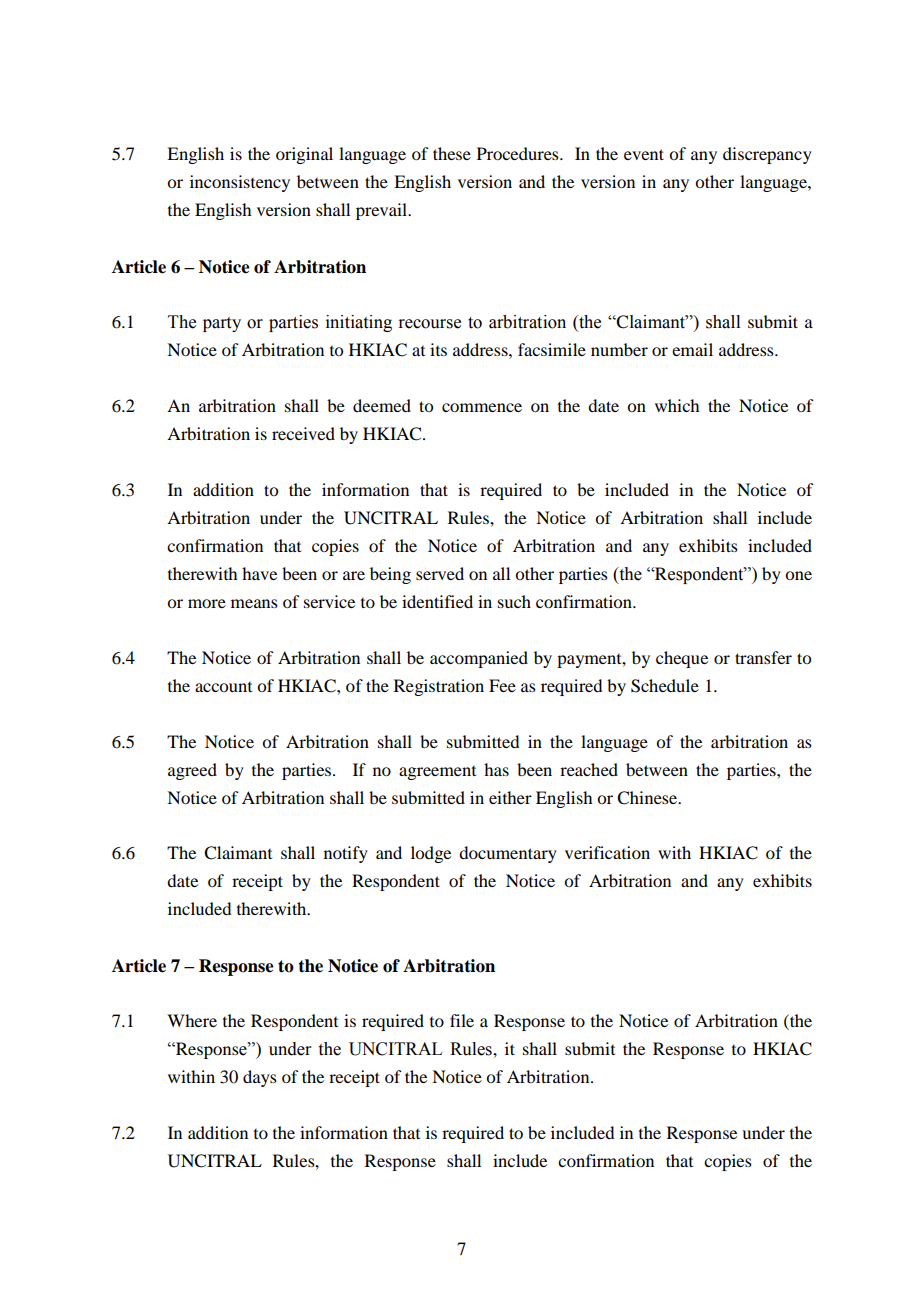 The height and width of the document is (1308, 924). I want to click on one, so click(798, 575).
